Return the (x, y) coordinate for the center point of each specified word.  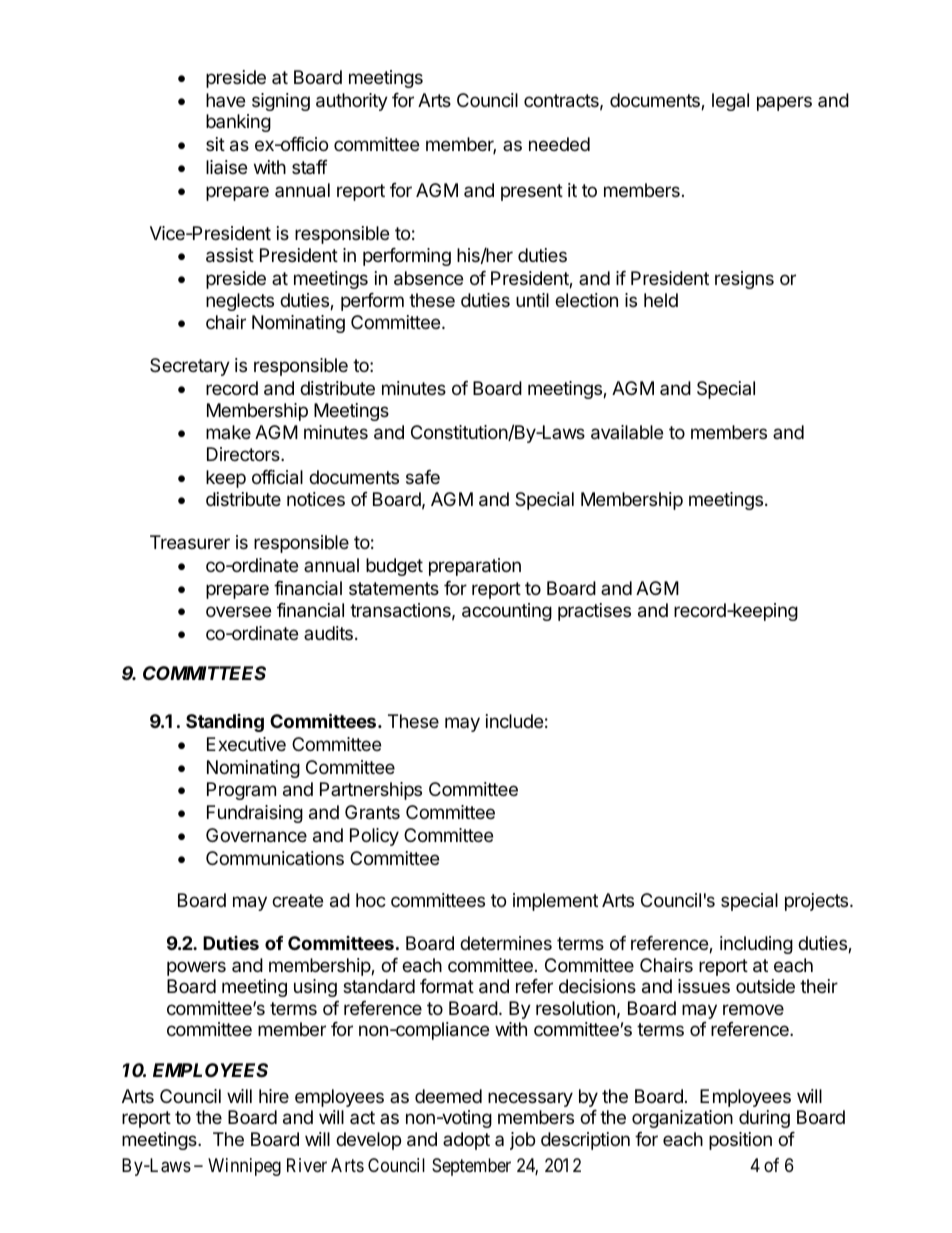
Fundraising (255, 814)
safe (423, 477)
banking (238, 123)
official (277, 477)
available (627, 432)
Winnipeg (244, 1167)
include (514, 721)
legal (730, 102)
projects (818, 902)
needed (559, 144)
